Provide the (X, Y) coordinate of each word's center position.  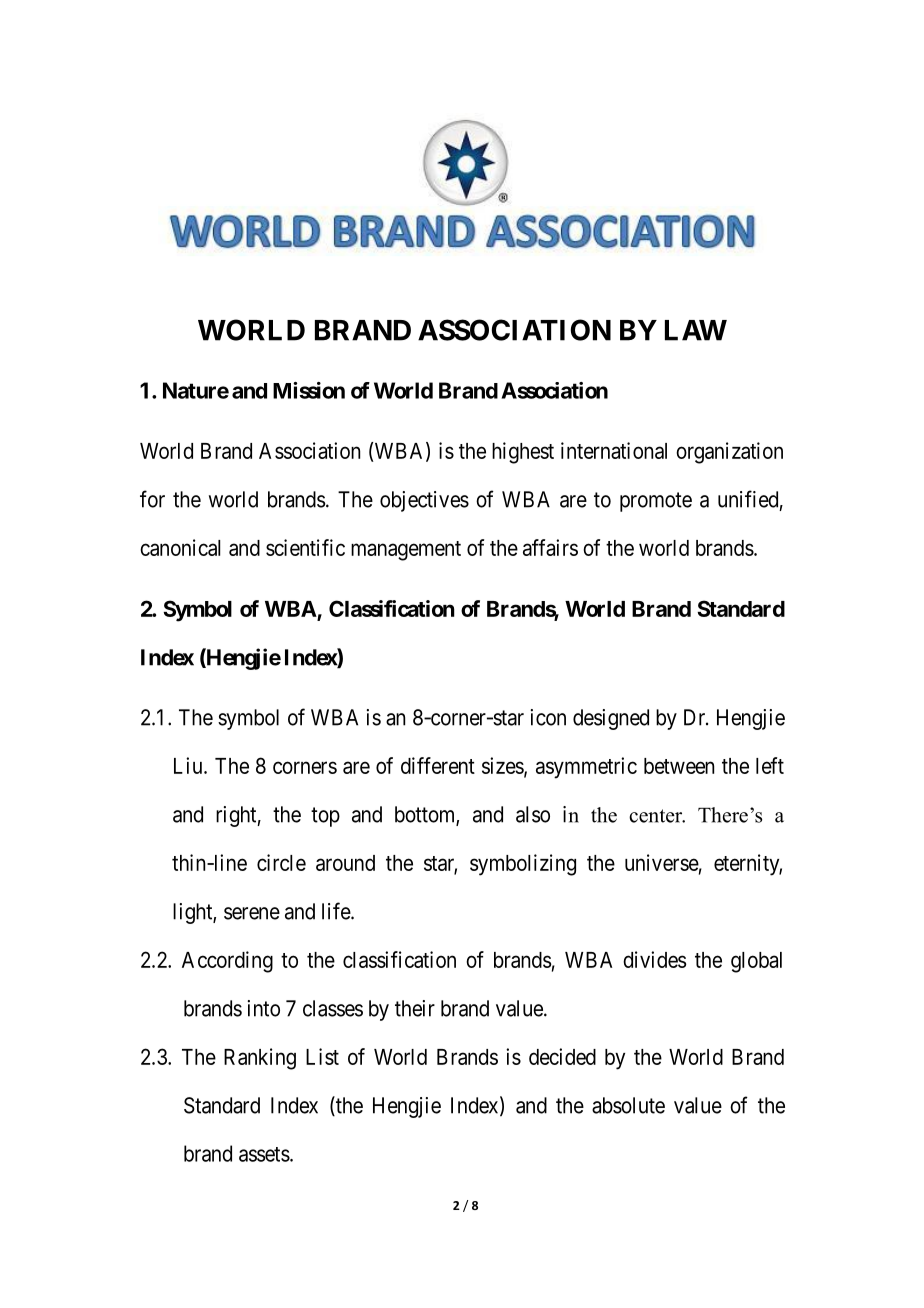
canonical (180, 547)
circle (281, 862)
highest (523, 453)
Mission (309, 390)
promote (656, 502)
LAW (696, 330)
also (533, 814)
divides (655, 959)
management (406, 551)
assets (264, 1154)
